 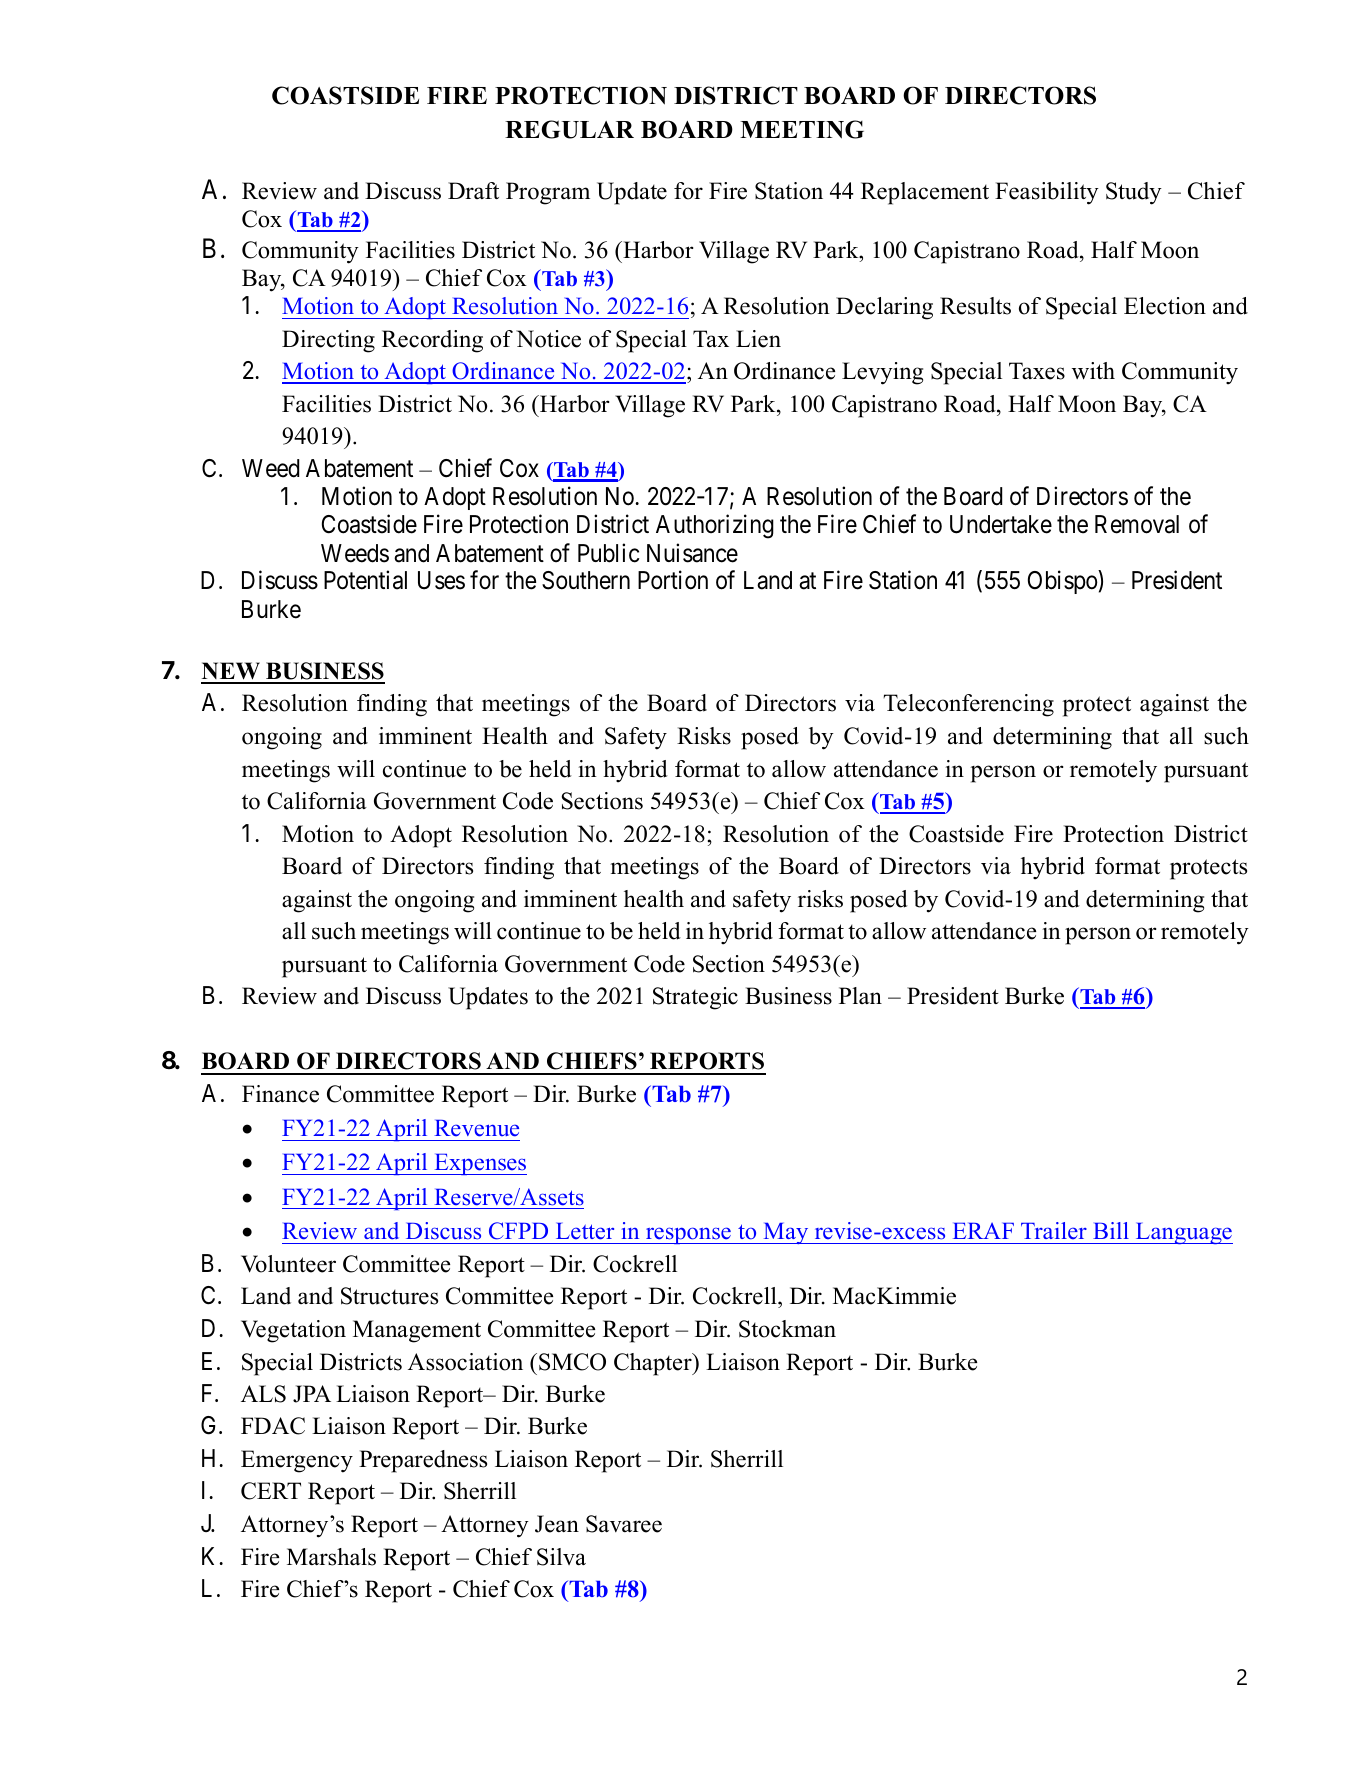 What do you see at coordinates (331, 1557) in the page?
I see `Marshals` at bounding box center [331, 1557].
